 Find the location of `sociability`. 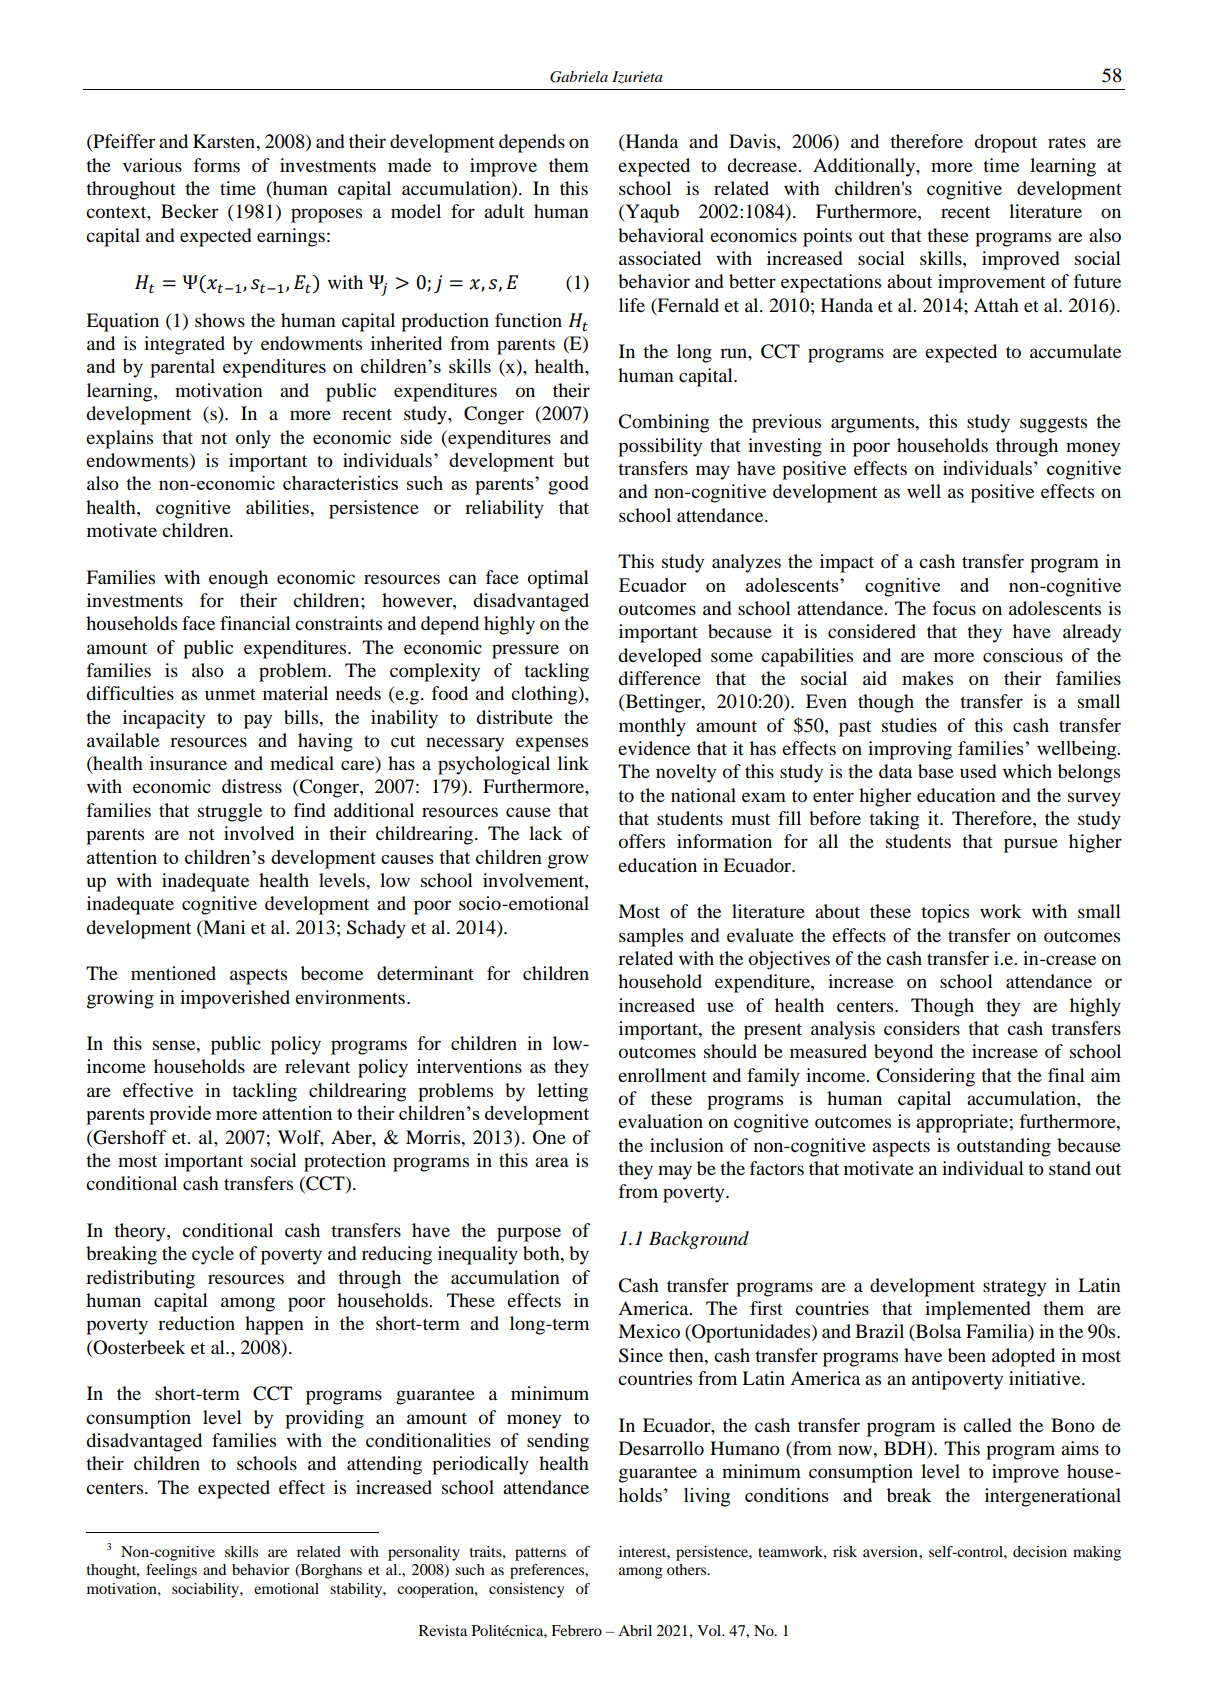

sociability is located at coordinates (206, 1590).
